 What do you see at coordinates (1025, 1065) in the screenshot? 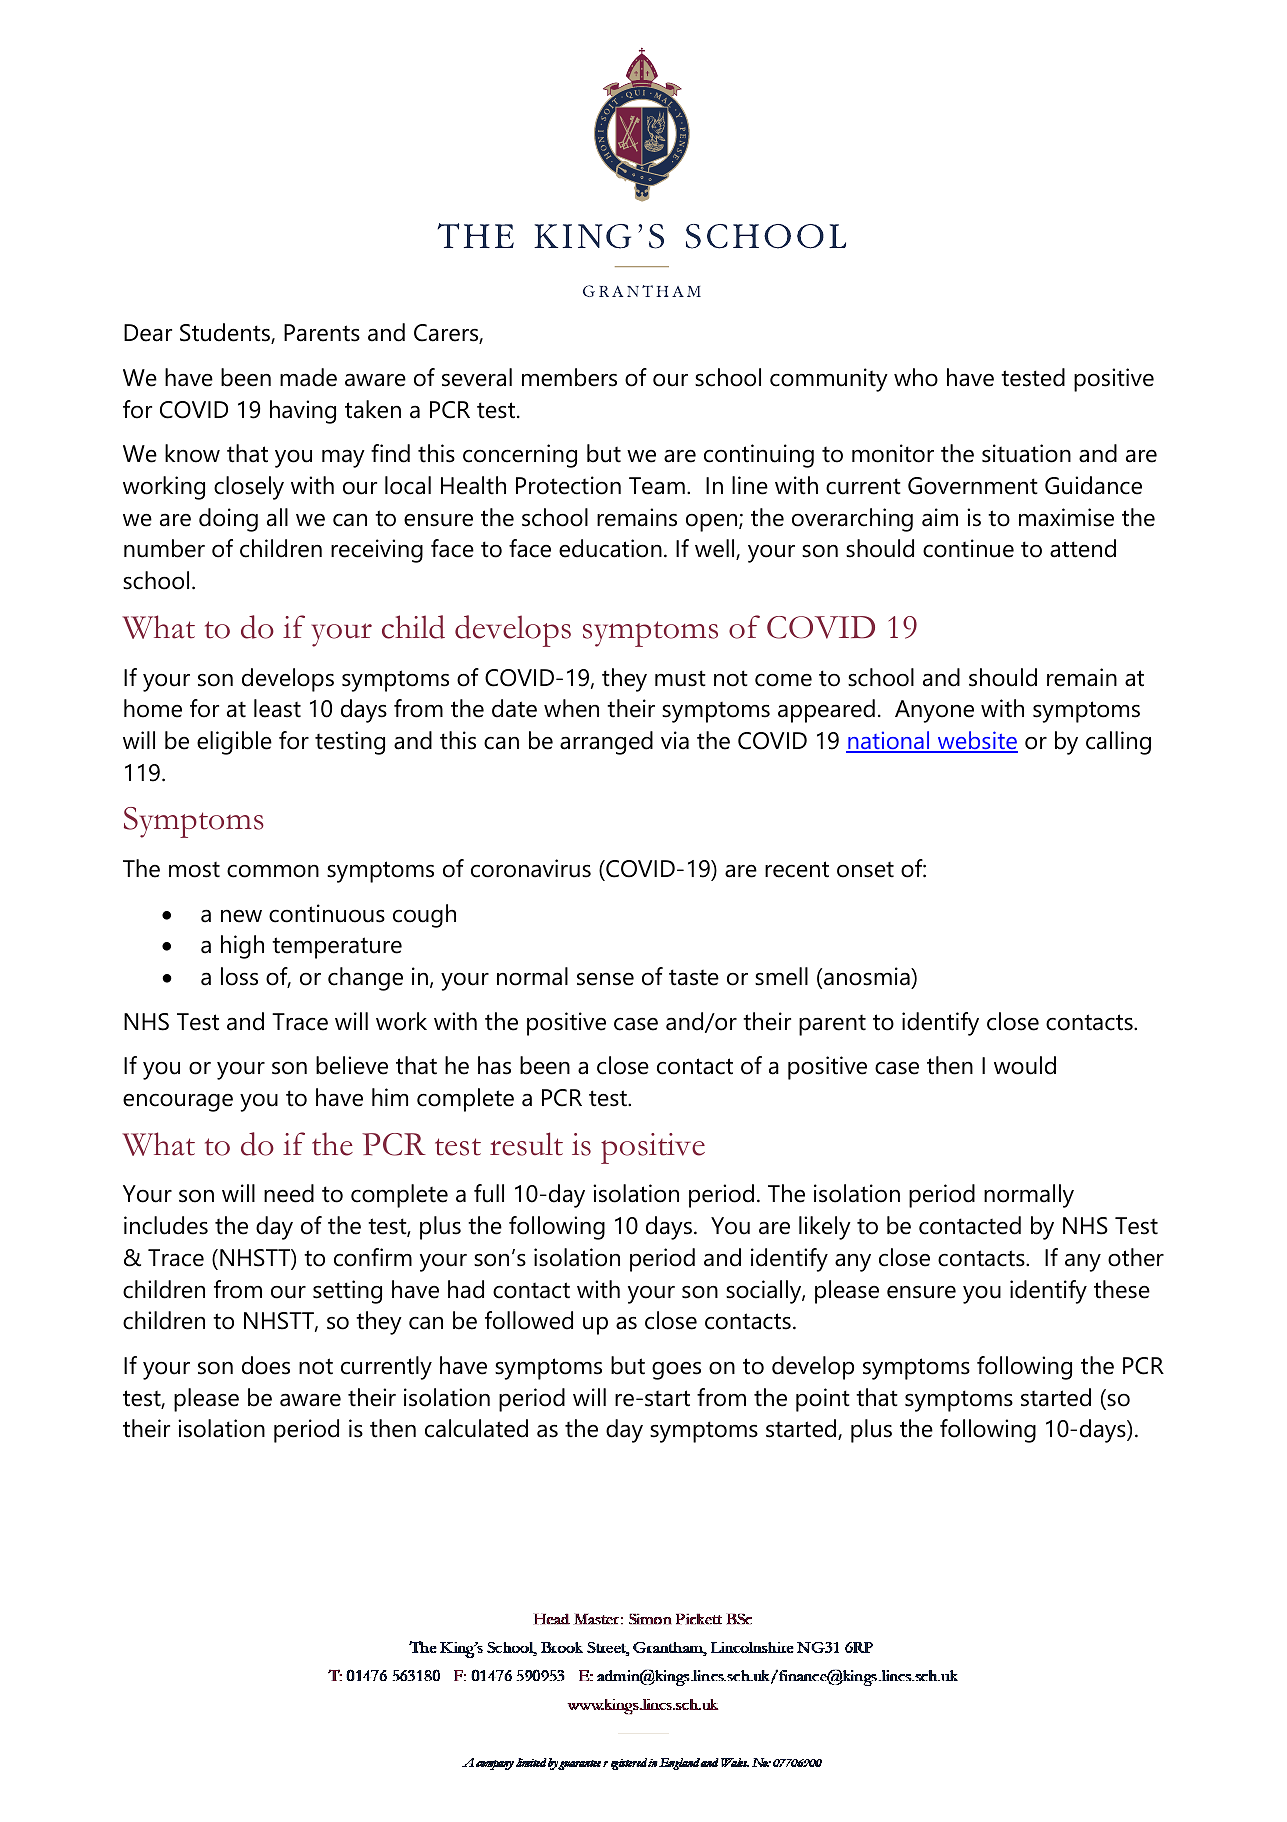
I see `would` at bounding box center [1025, 1065].
